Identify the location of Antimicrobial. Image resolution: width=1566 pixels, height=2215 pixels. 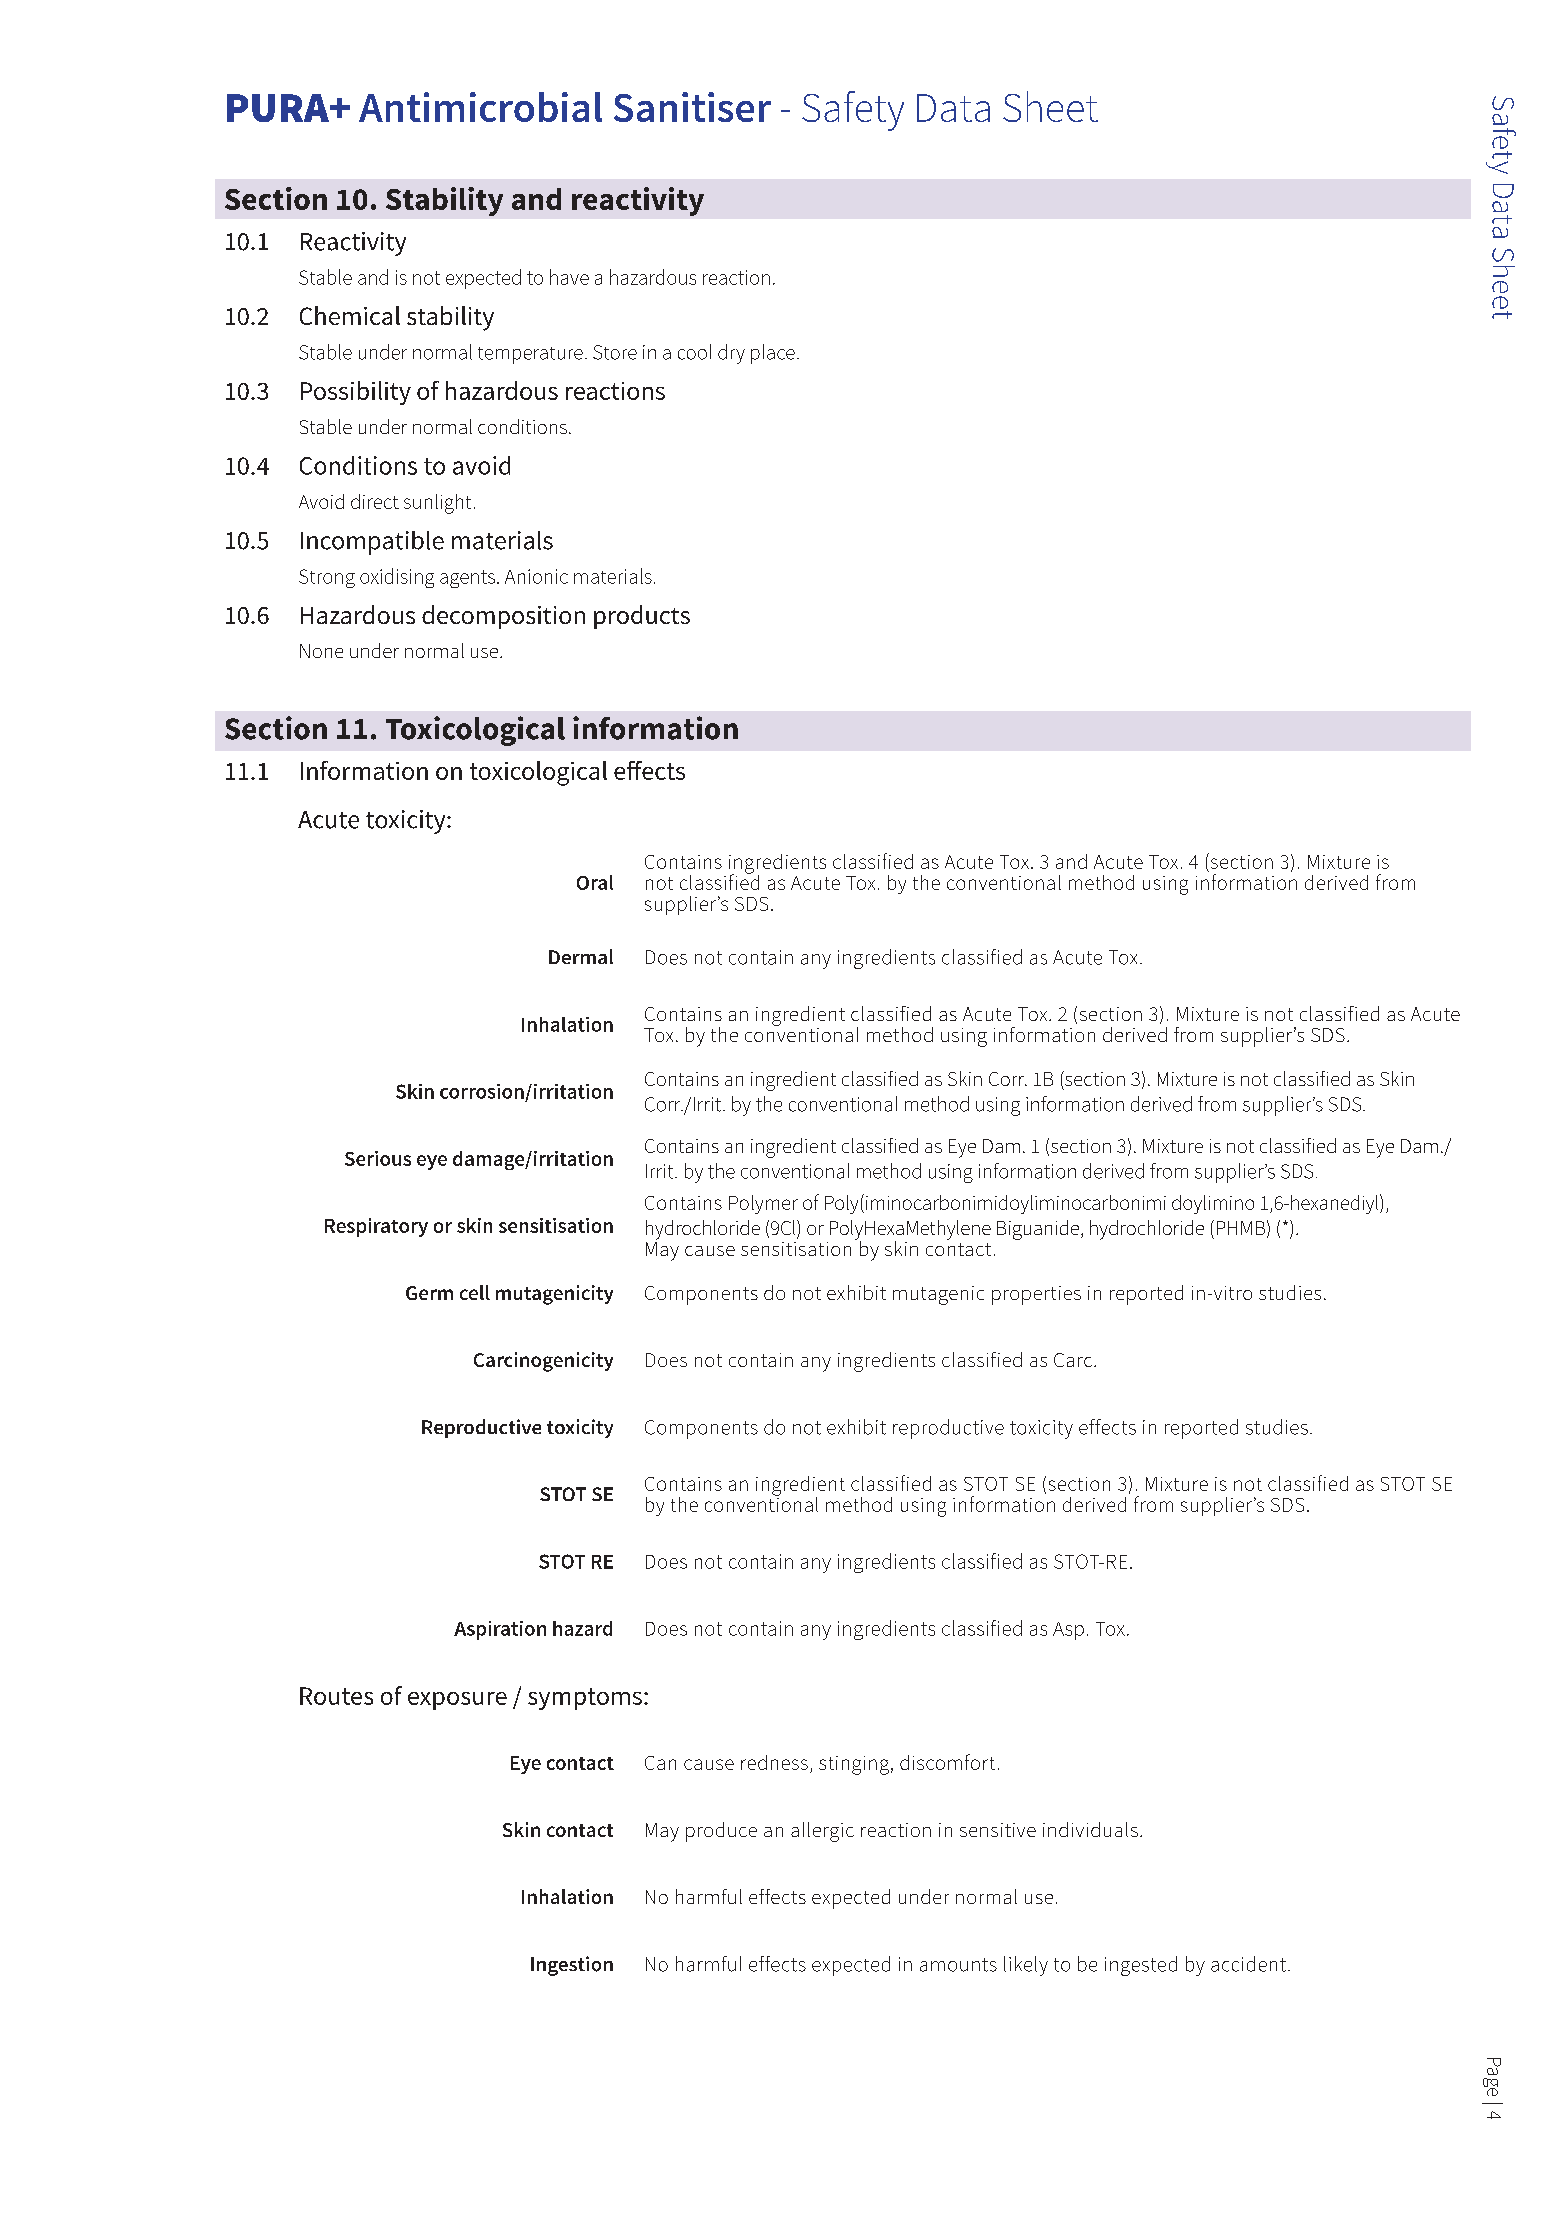
(480, 107).
